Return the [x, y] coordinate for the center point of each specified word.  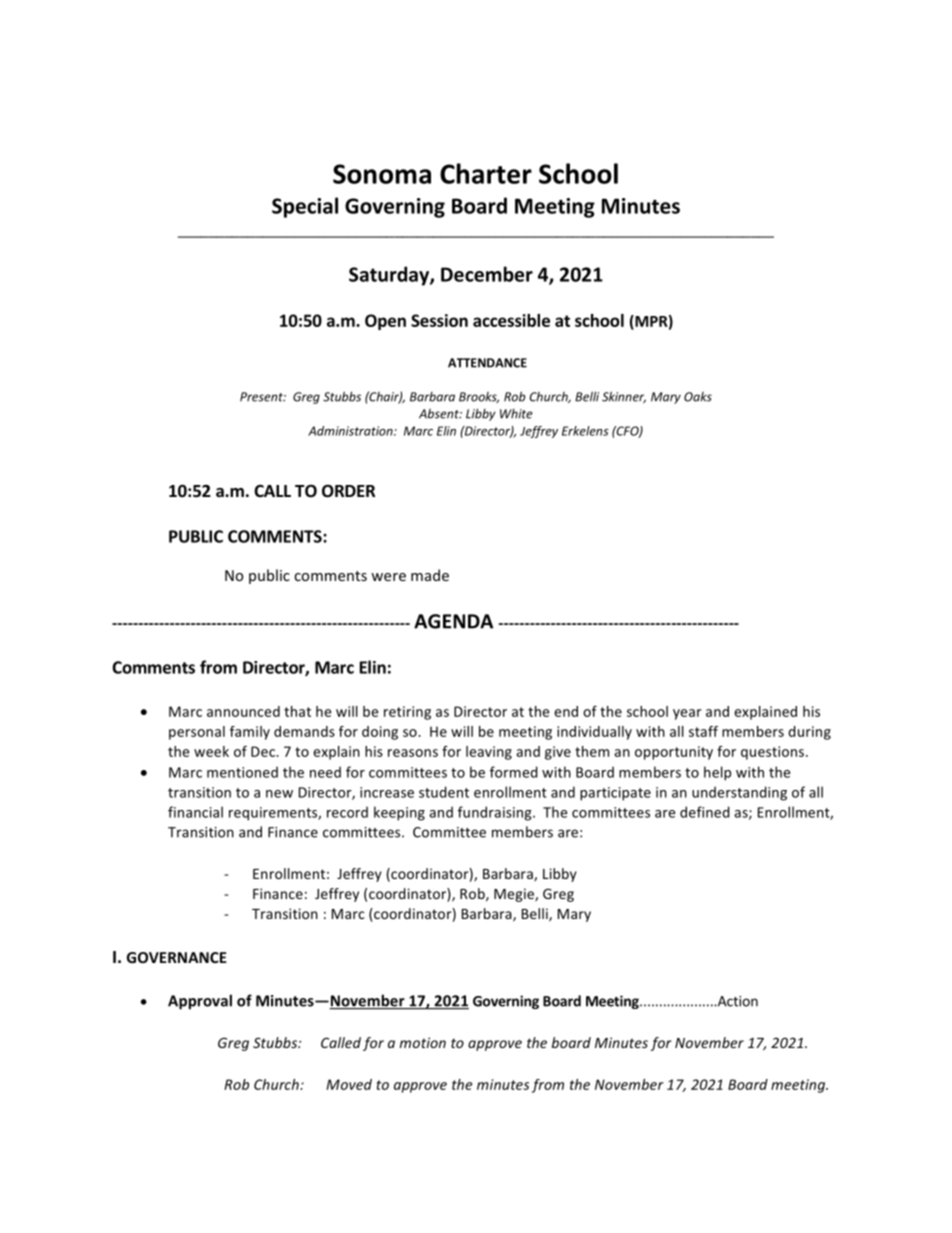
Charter [486, 173]
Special [305, 207]
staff [703, 731]
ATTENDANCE [487, 363]
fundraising [496, 813]
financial [195, 812]
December [487, 274]
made [430, 575]
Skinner [624, 397]
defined [705, 812]
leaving [489, 753]
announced [243, 711]
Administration [351, 431]
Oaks [698, 397]
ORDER [348, 491]
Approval [200, 1002]
